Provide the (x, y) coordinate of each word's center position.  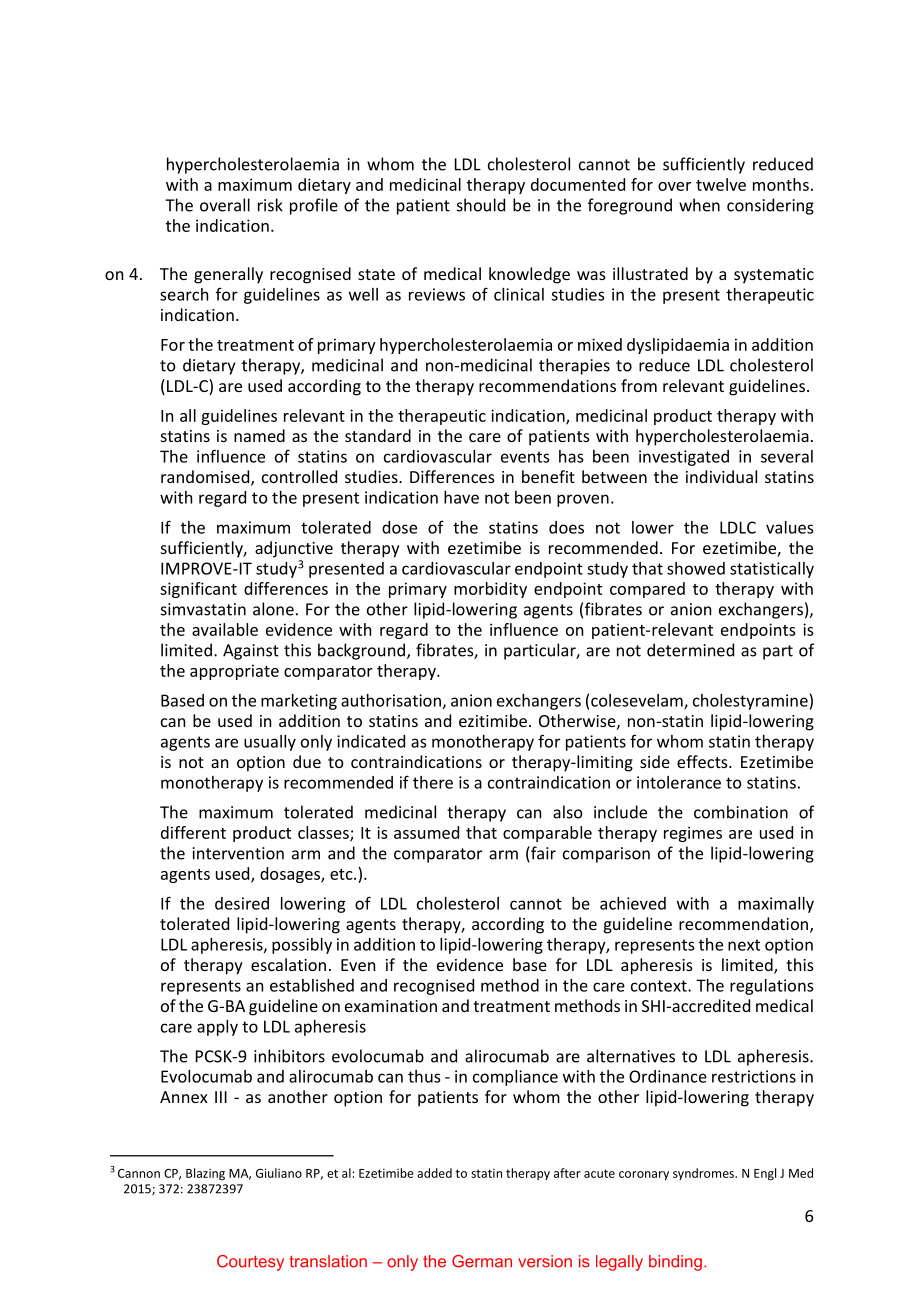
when (699, 205)
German (482, 1261)
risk (270, 205)
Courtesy (250, 1263)
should (481, 205)
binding (675, 1263)
